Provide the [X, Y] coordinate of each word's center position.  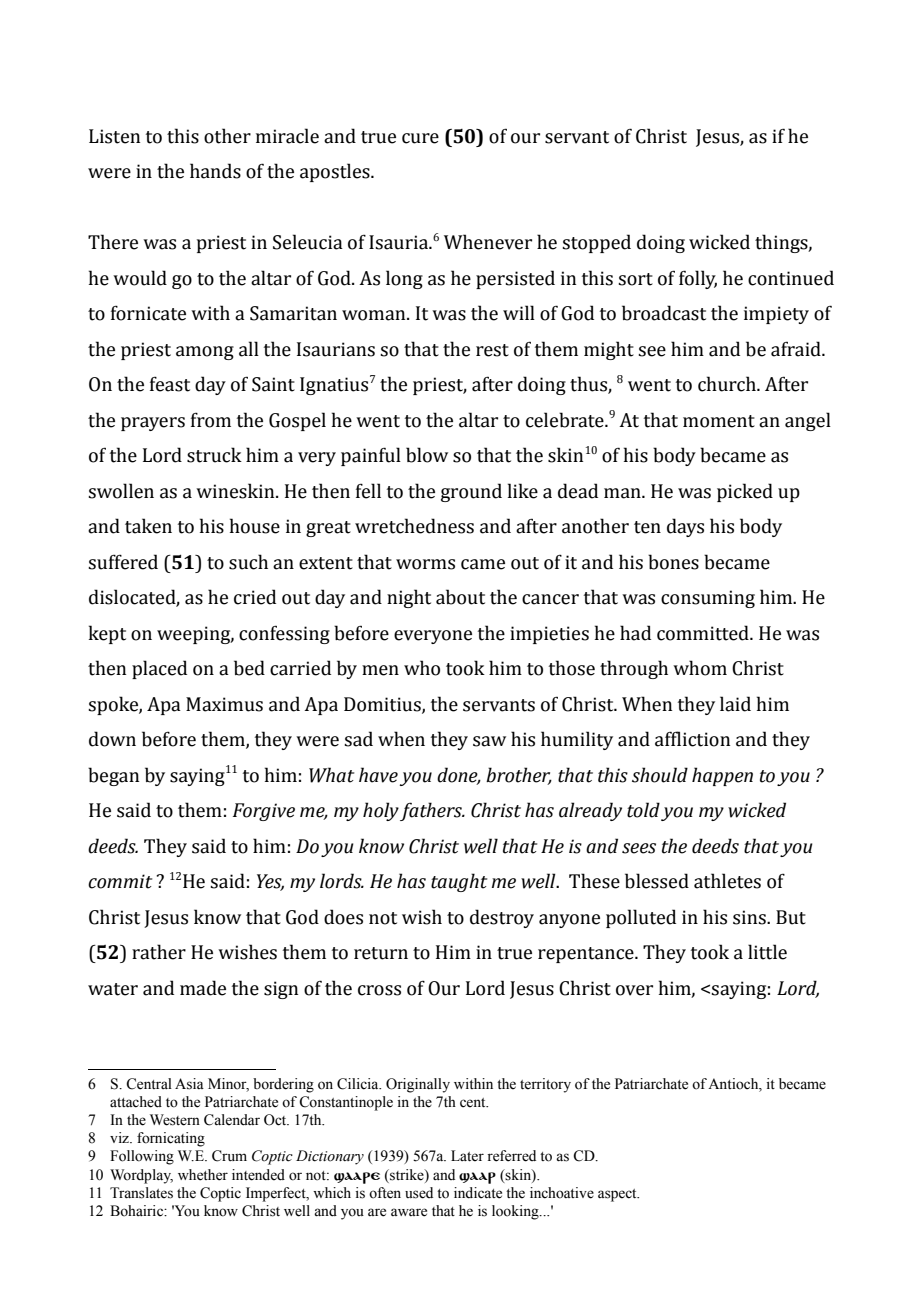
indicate [478, 1193]
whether [203, 1175]
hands [215, 171]
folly [698, 279]
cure [420, 138]
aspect [618, 1195]
